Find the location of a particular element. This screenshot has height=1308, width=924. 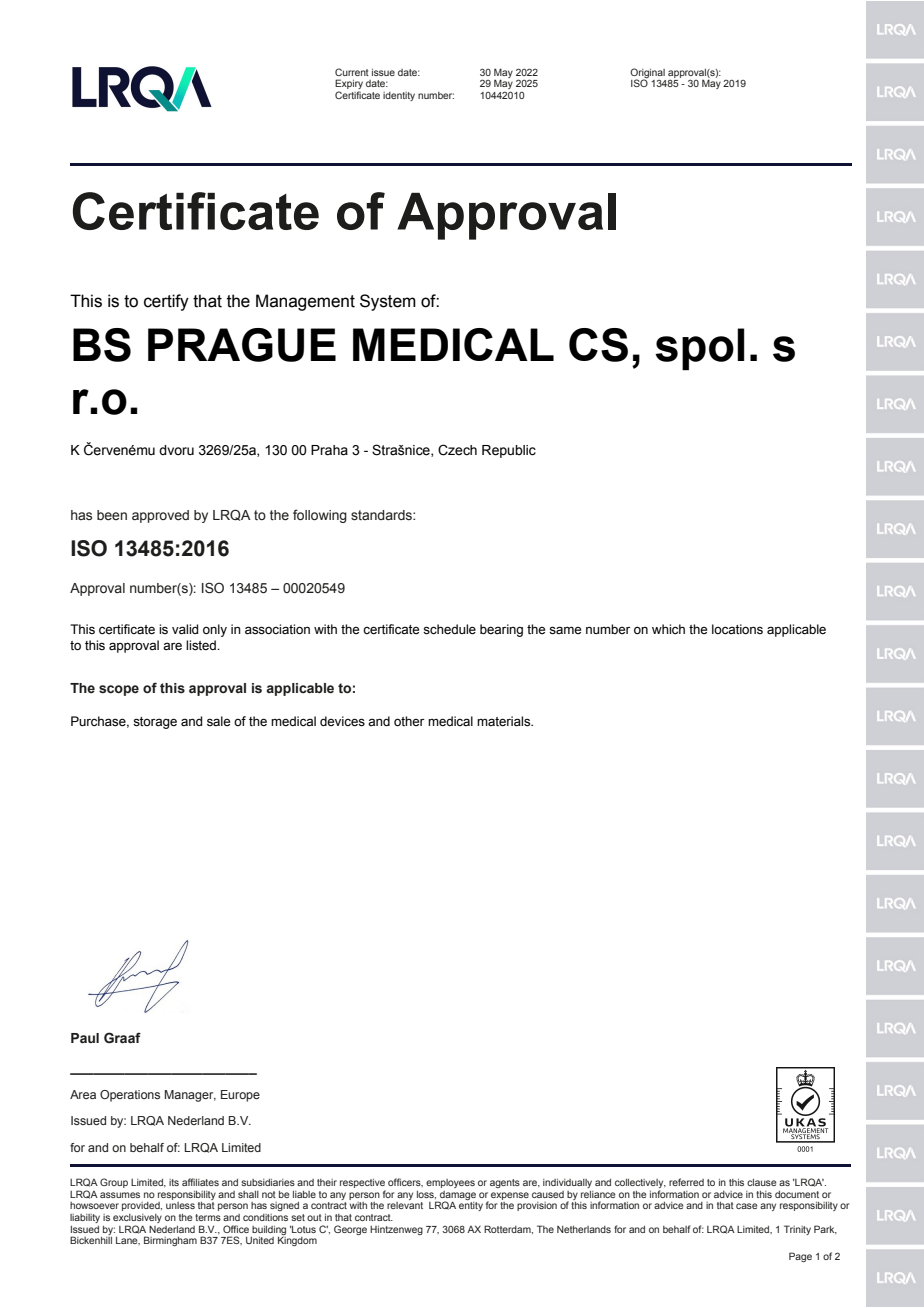

storage is located at coordinates (155, 723).
